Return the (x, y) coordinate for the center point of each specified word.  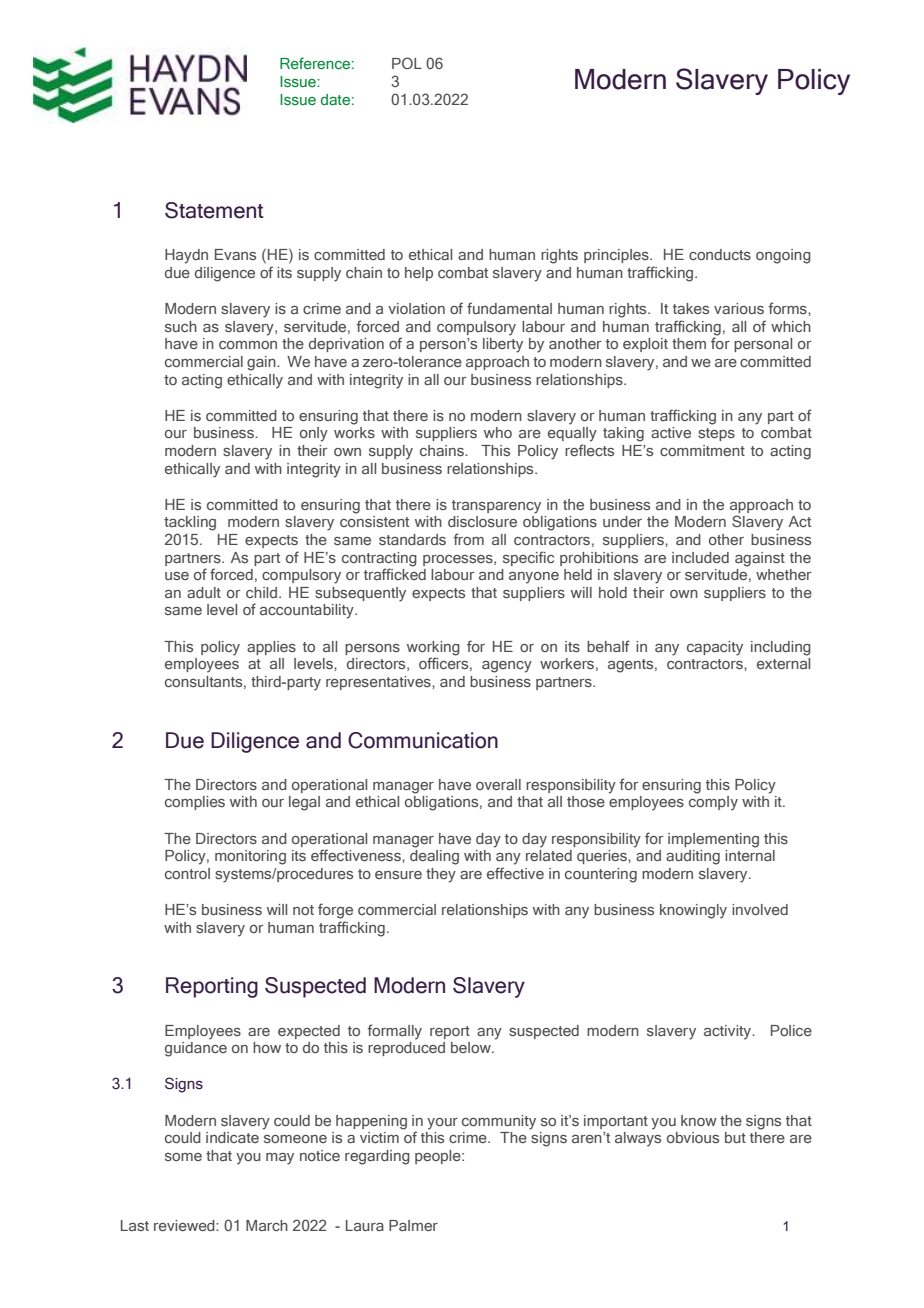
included (700, 557)
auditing (693, 857)
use (177, 576)
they (441, 875)
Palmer (413, 1225)
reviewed (185, 1225)
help (419, 274)
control (187, 873)
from (468, 539)
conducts (720, 254)
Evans (235, 254)
